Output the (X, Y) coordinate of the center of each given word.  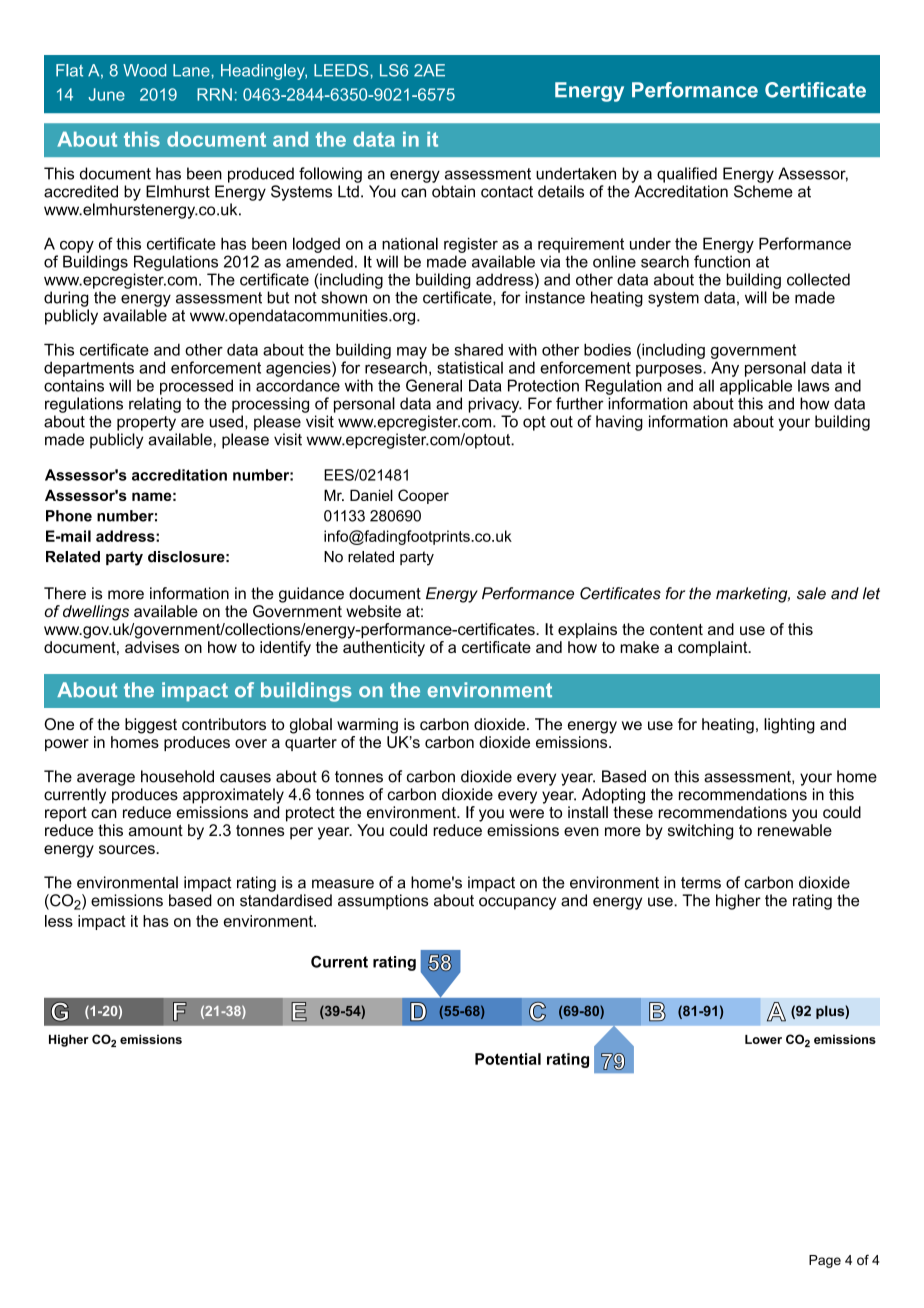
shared (478, 350)
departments (89, 369)
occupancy (517, 903)
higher (738, 902)
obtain (453, 191)
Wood (144, 70)
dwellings (96, 613)
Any (725, 369)
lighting (789, 726)
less (59, 921)
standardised (286, 900)
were (526, 814)
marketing (753, 595)
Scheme (763, 191)
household (177, 776)
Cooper (423, 496)
